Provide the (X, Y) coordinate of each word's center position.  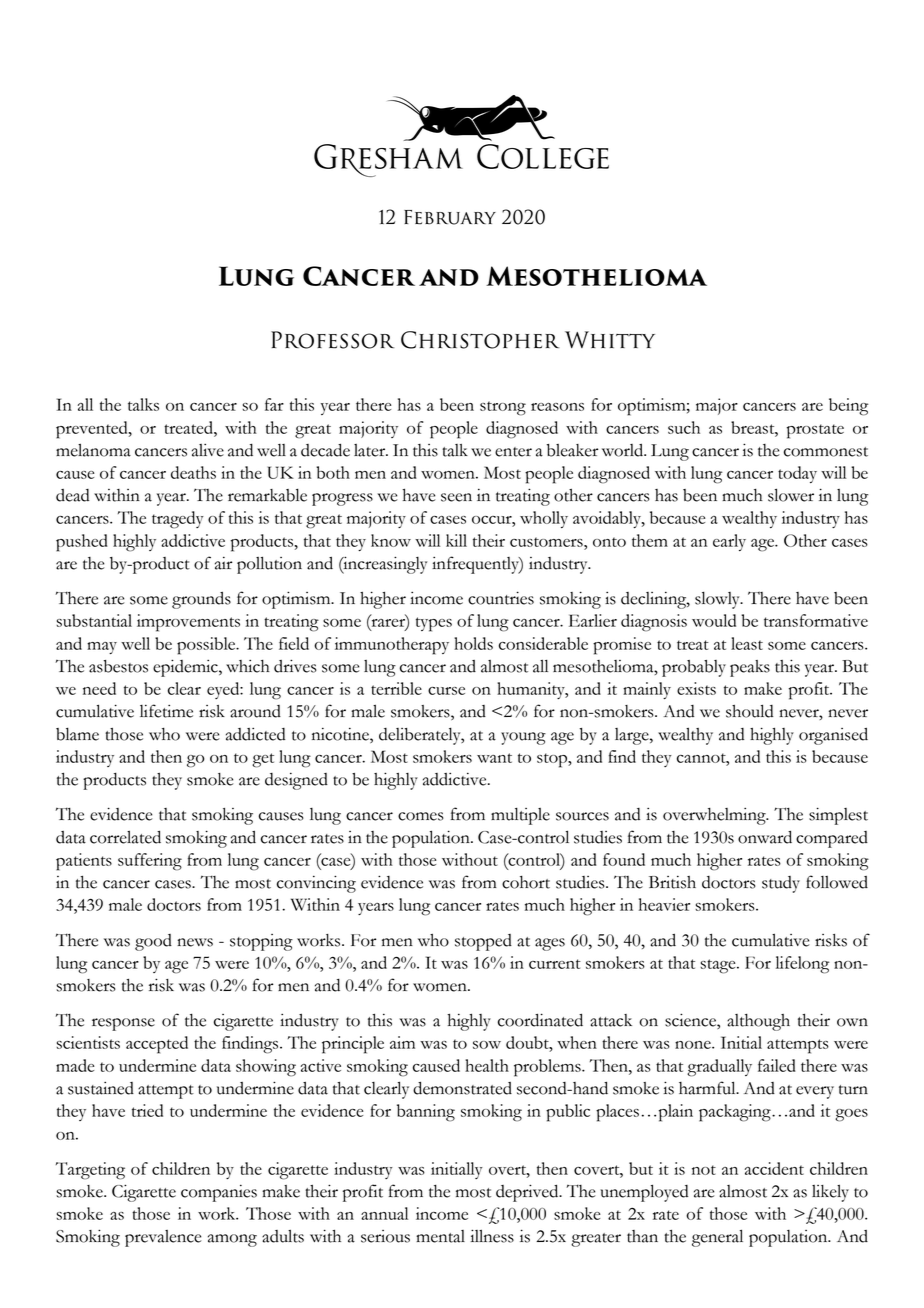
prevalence (163, 1238)
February (450, 217)
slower (791, 495)
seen (456, 497)
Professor (332, 340)
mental (440, 1236)
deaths (193, 472)
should (749, 711)
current (555, 964)
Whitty (610, 339)
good (153, 942)
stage (719, 966)
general (717, 1238)
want (494, 758)
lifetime (166, 711)
